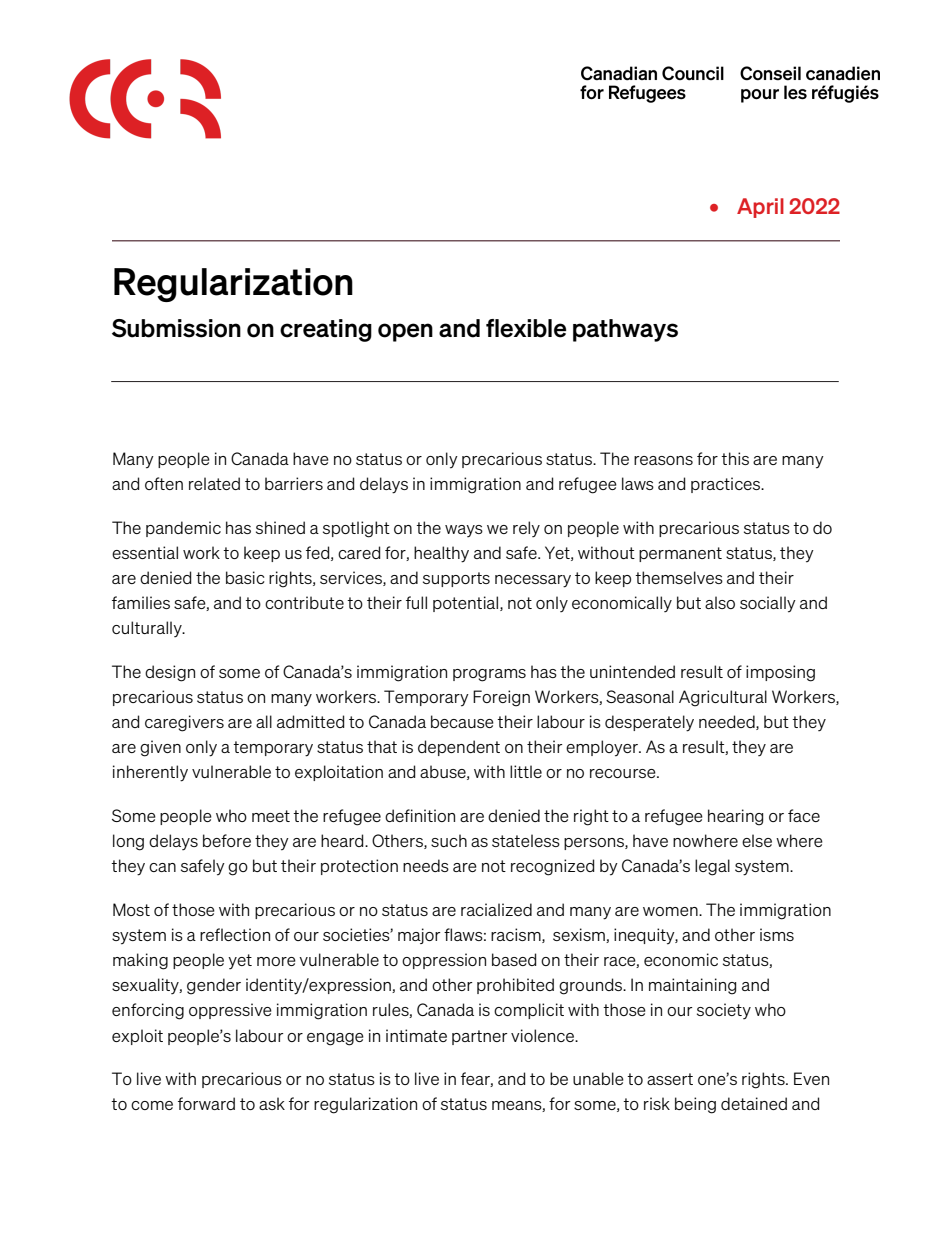 This screenshot has height=1233, width=952. Describe the element at coordinates (206, 1103) in the screenshot. I see `forward` at that location.
